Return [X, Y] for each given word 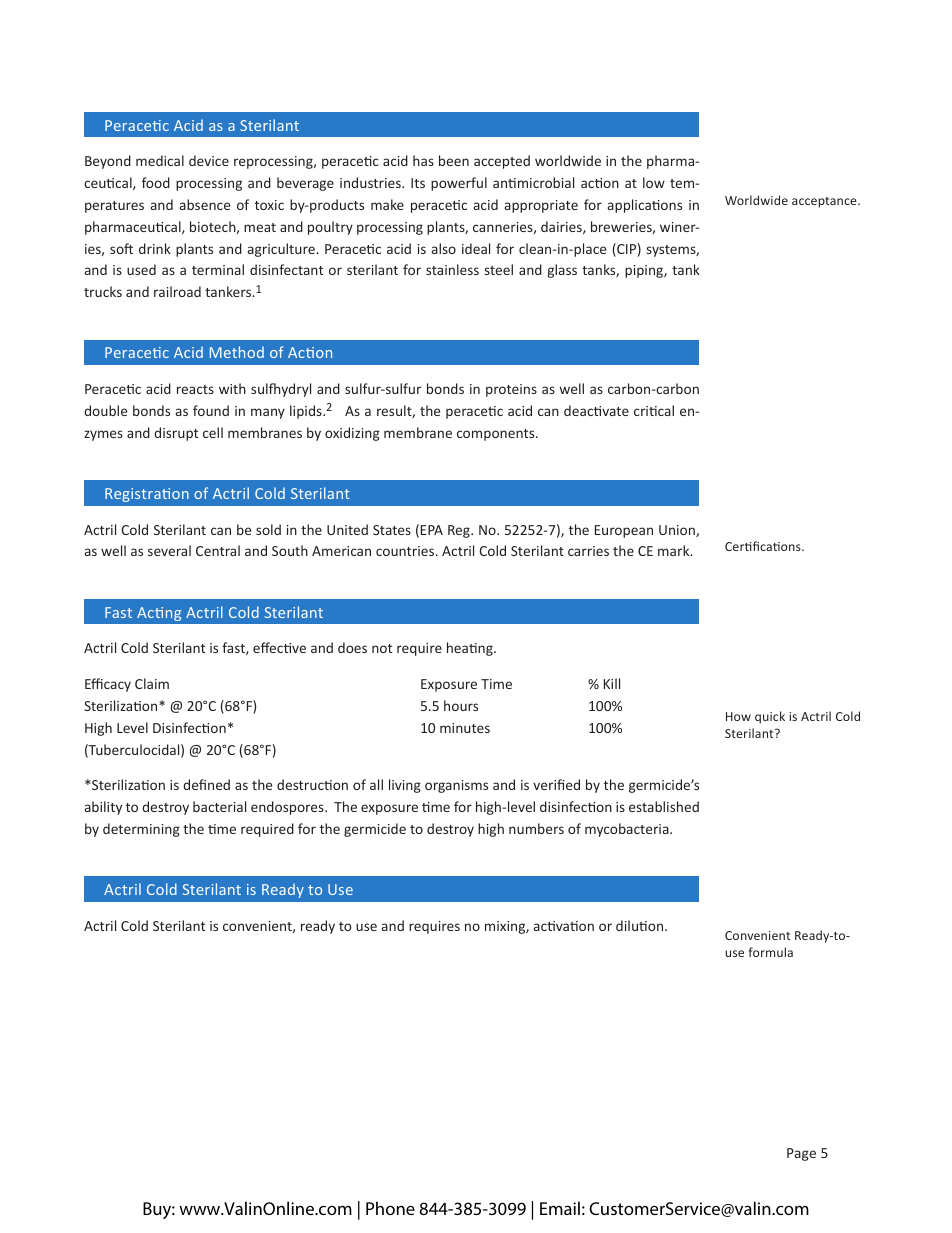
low [654, 182]
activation [564, 926]
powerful [459, 184]
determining [141, 830]
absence [205, 204]
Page [801, 1154]
